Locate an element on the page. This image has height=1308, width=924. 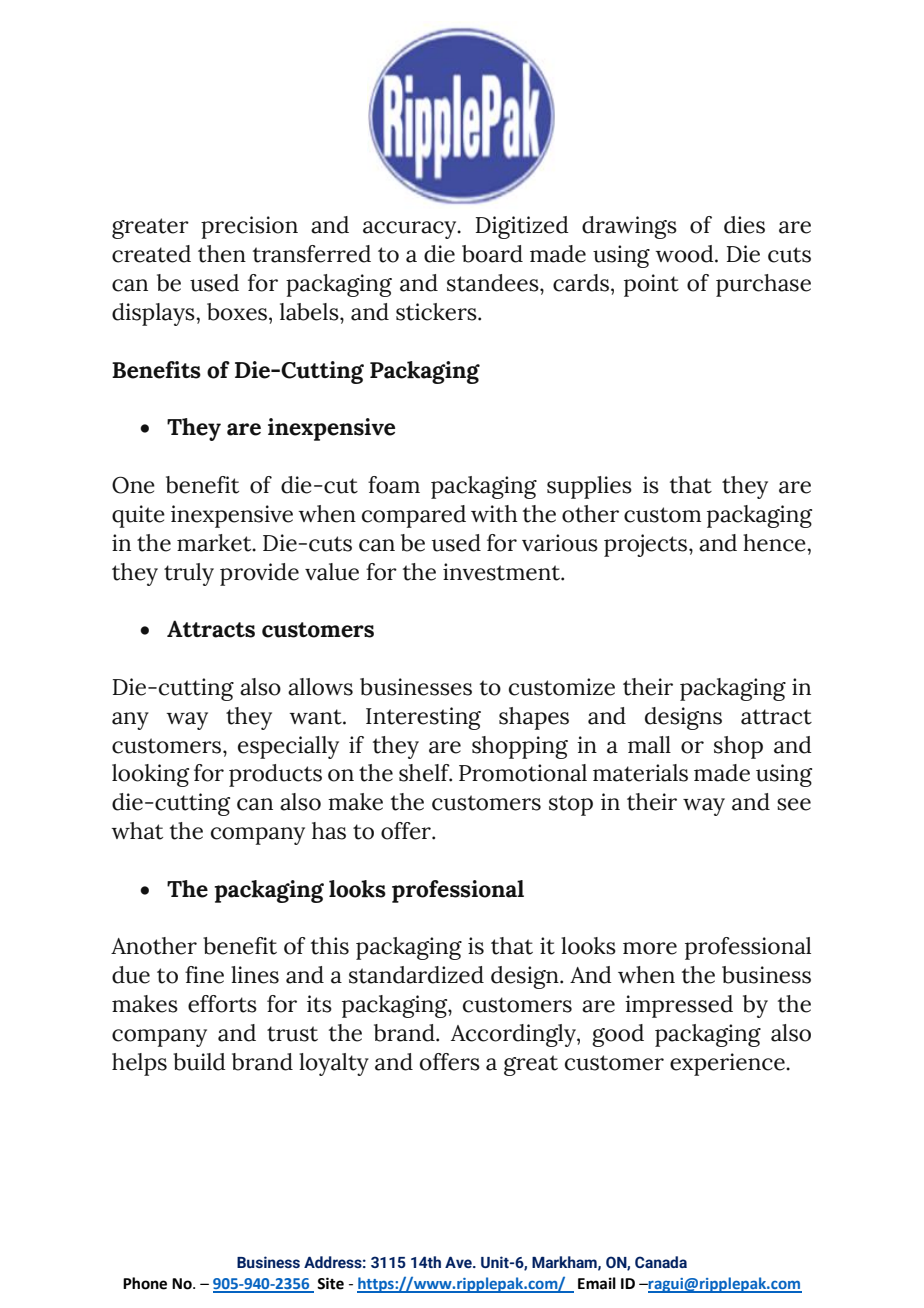
wood is located at coordinates (685, 254).
